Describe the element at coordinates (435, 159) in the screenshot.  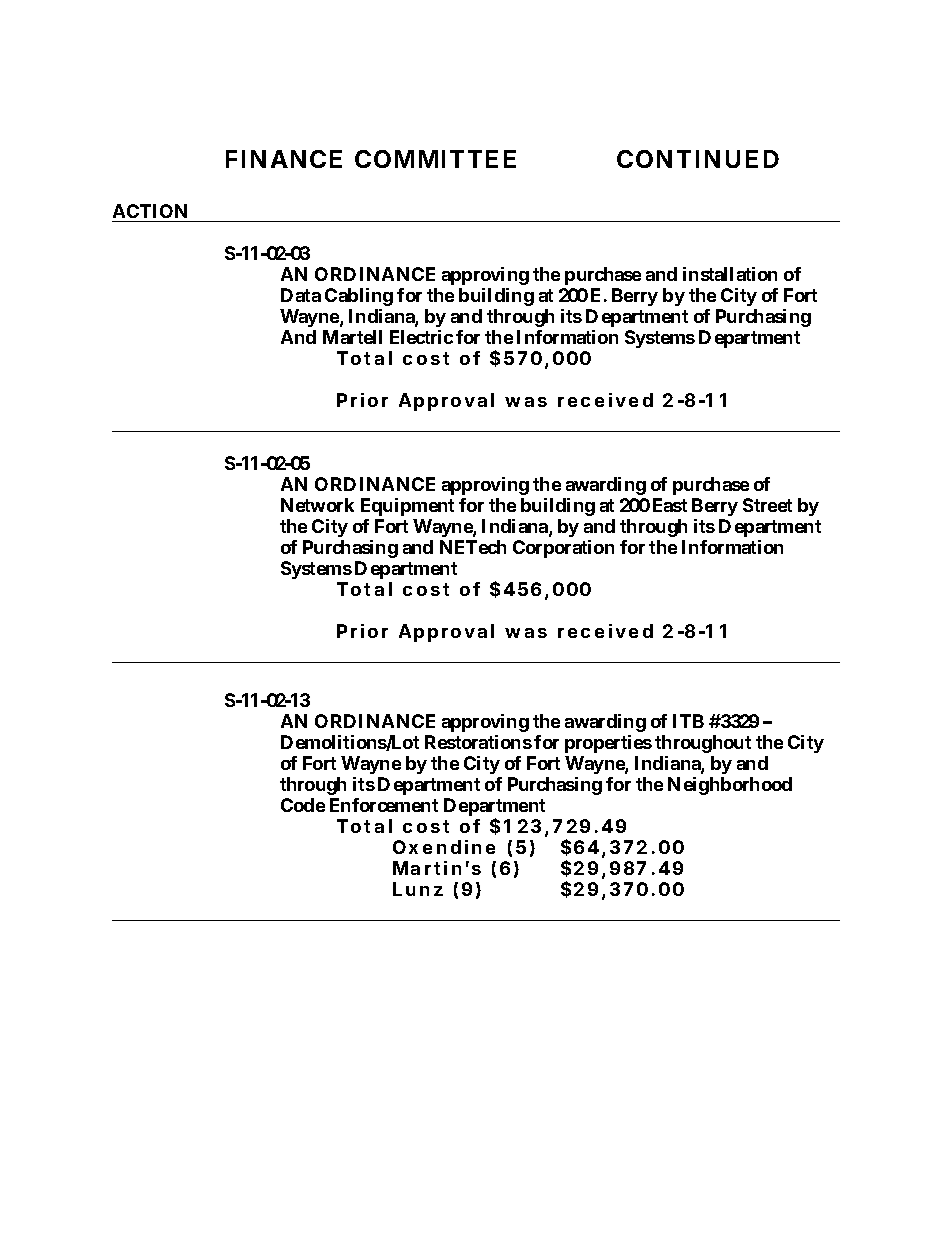
I see `COMMITTEE` at that location.
